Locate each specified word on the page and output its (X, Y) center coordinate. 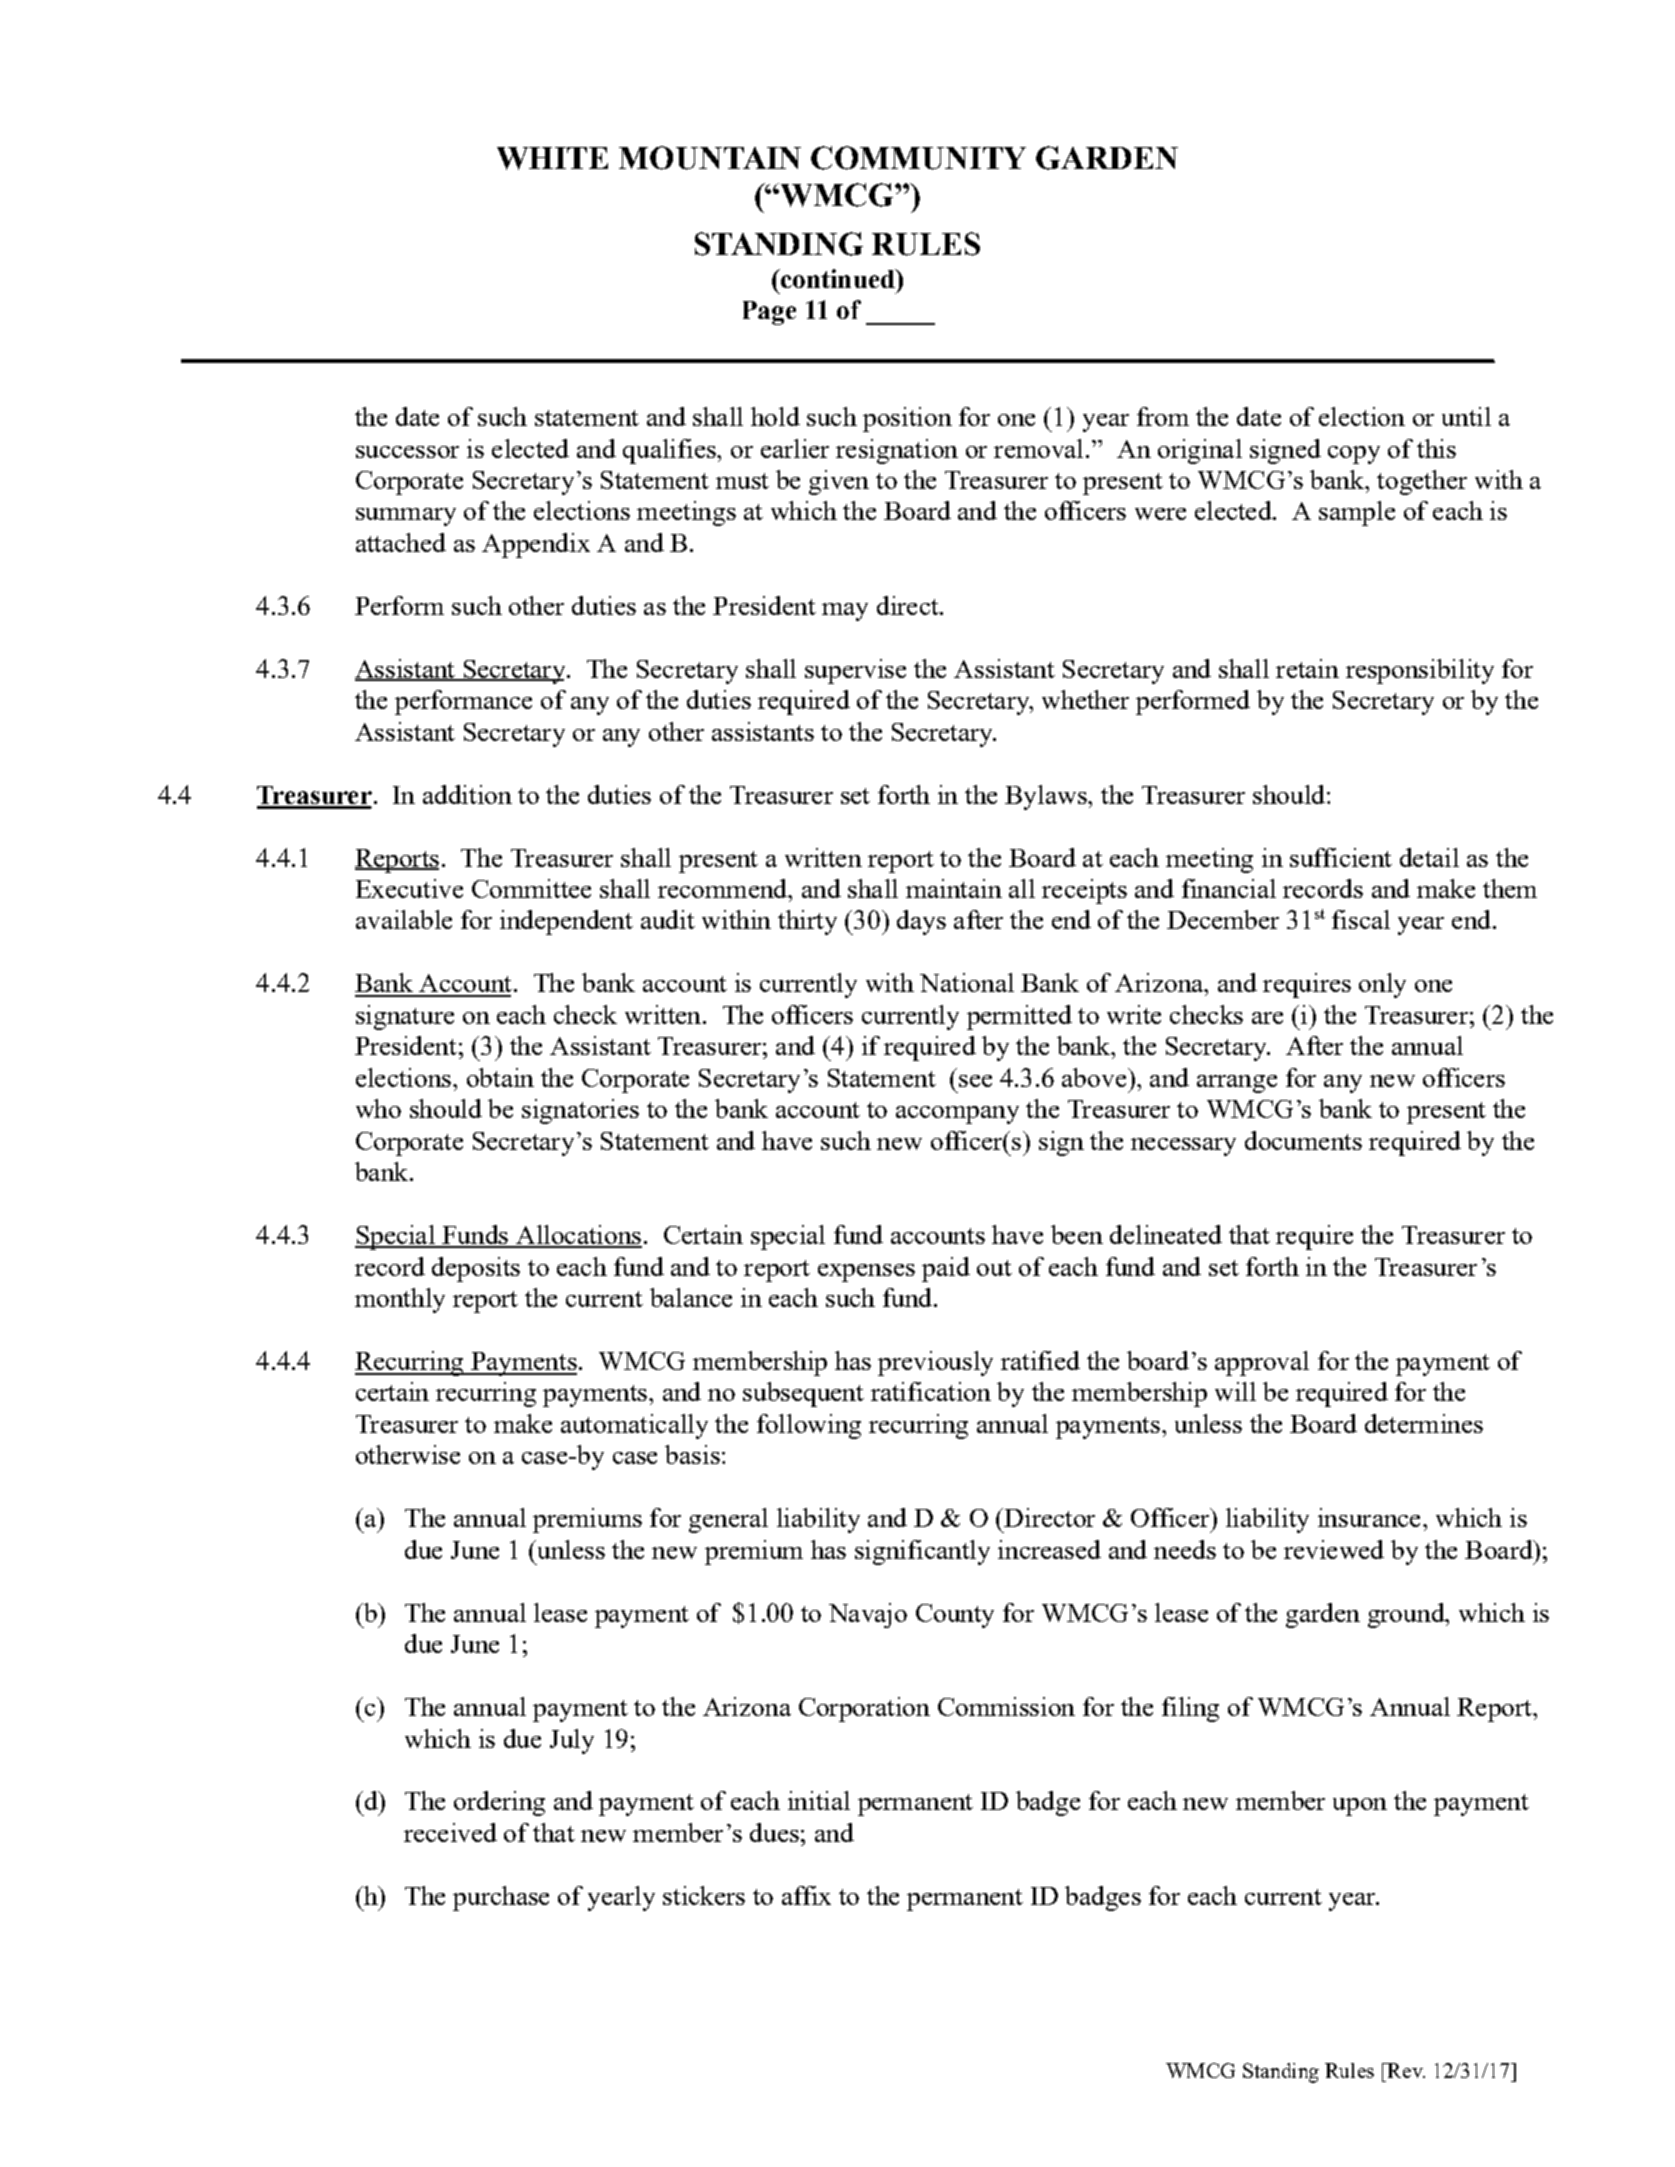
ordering (499, 1803)
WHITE (552, 158)
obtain (500, 1077)
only (1382, 985)
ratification (931, 1391)
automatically (634, 1426)
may (845, 612)
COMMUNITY (918, 158)
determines (1424, 1423)
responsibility (1420, 671)
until (1466, 416)
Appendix (536, 545)
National (967, 982)
